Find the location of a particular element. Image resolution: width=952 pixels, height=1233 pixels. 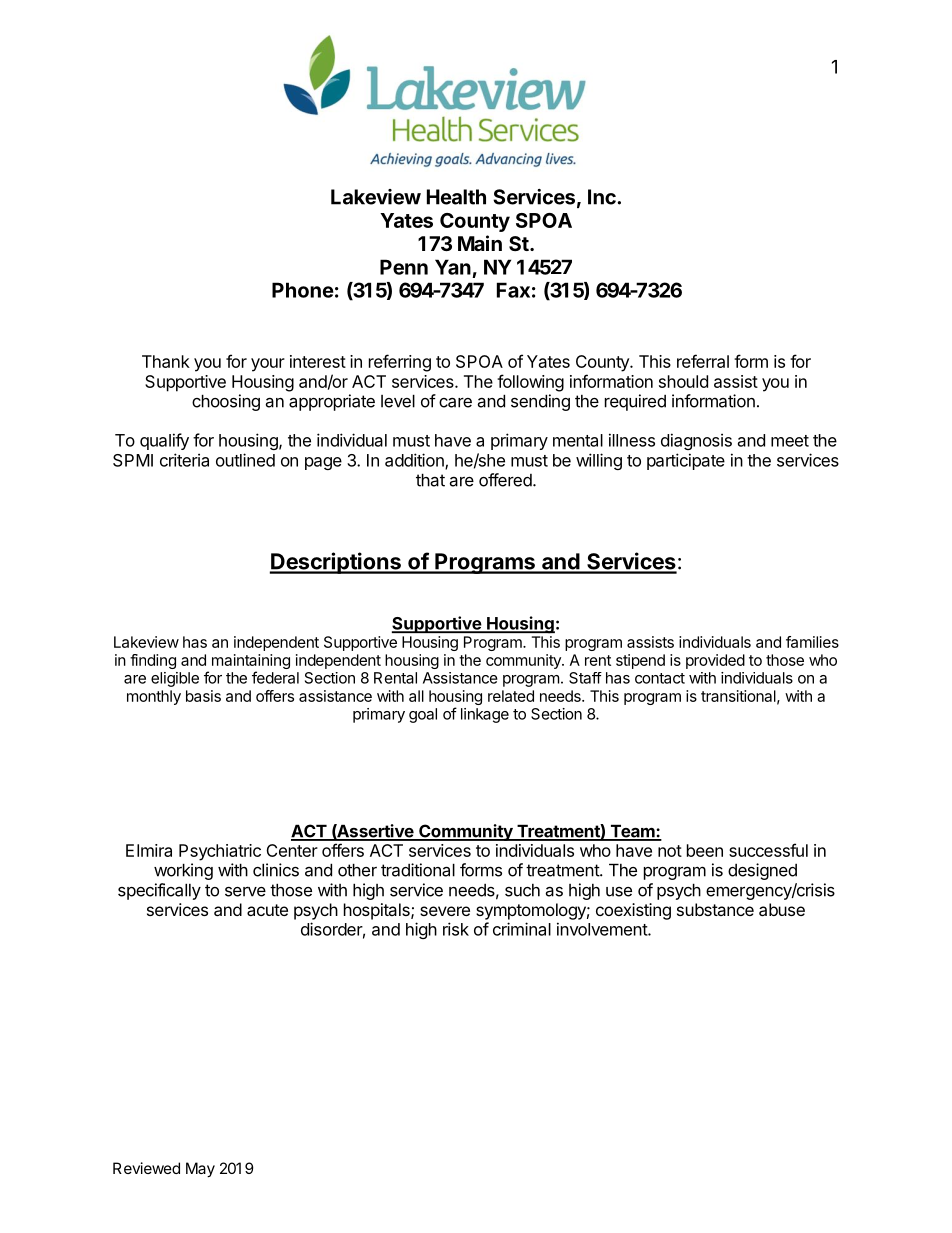

offered is located at coordinates (505, 480).
